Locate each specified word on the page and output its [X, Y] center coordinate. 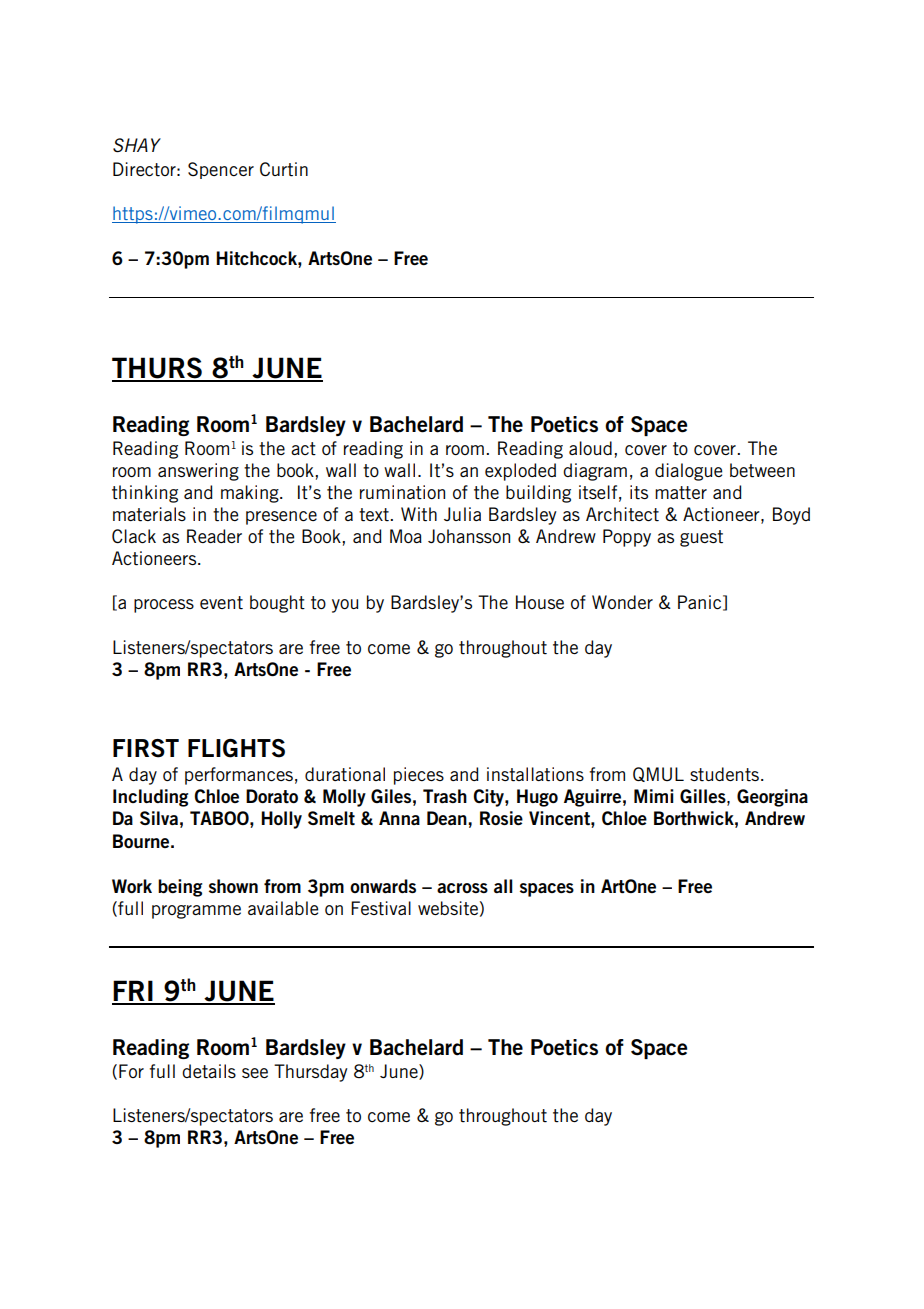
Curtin [284, 169]
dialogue [688, 472]
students [724, 774]
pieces [419, 776]
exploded [520, 472]
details [209, 1071]
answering [198, 472]
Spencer [221, 170]
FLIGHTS [236, 748]
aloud [590, 448]
